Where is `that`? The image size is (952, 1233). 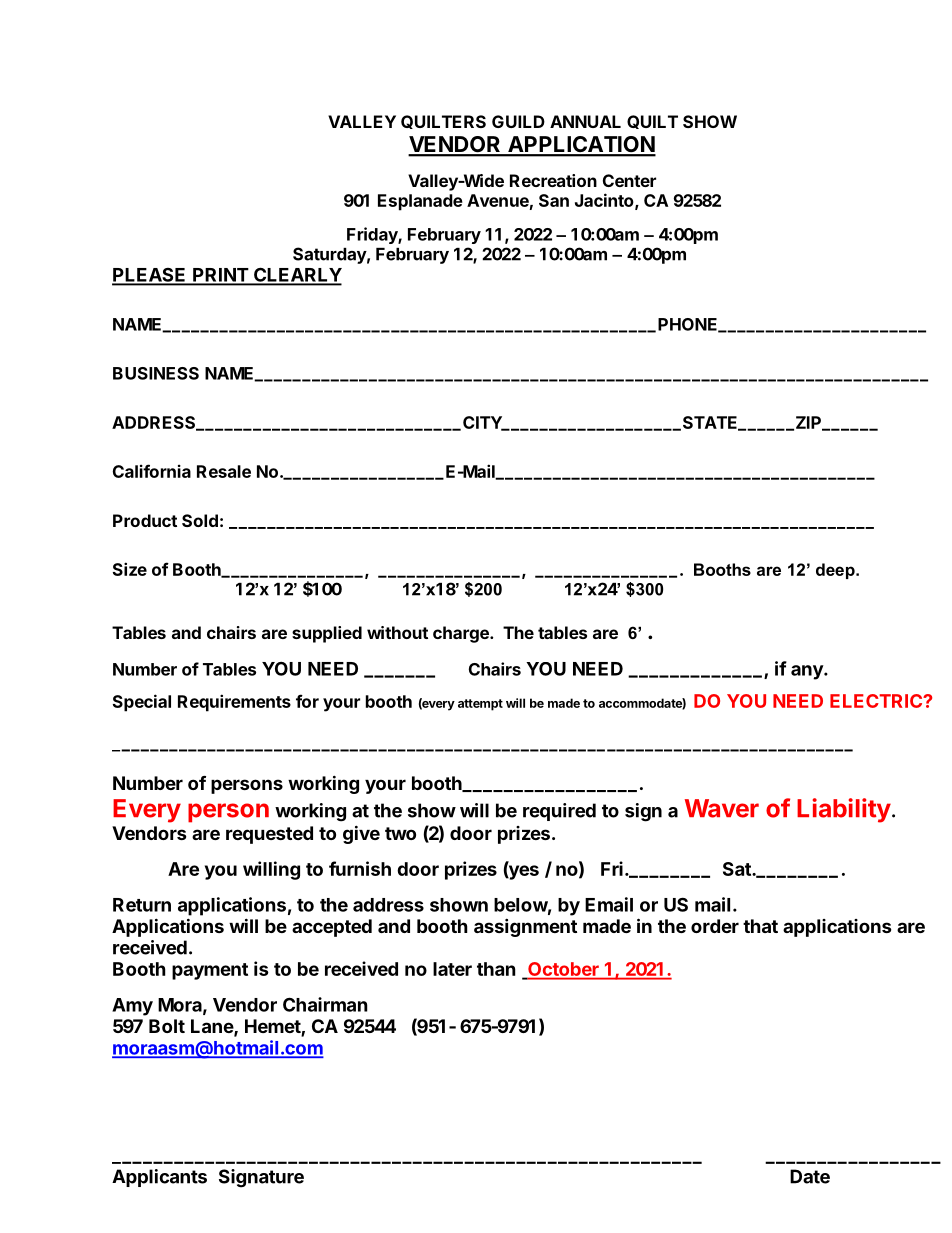 that is located at coordinates (760, 926).
